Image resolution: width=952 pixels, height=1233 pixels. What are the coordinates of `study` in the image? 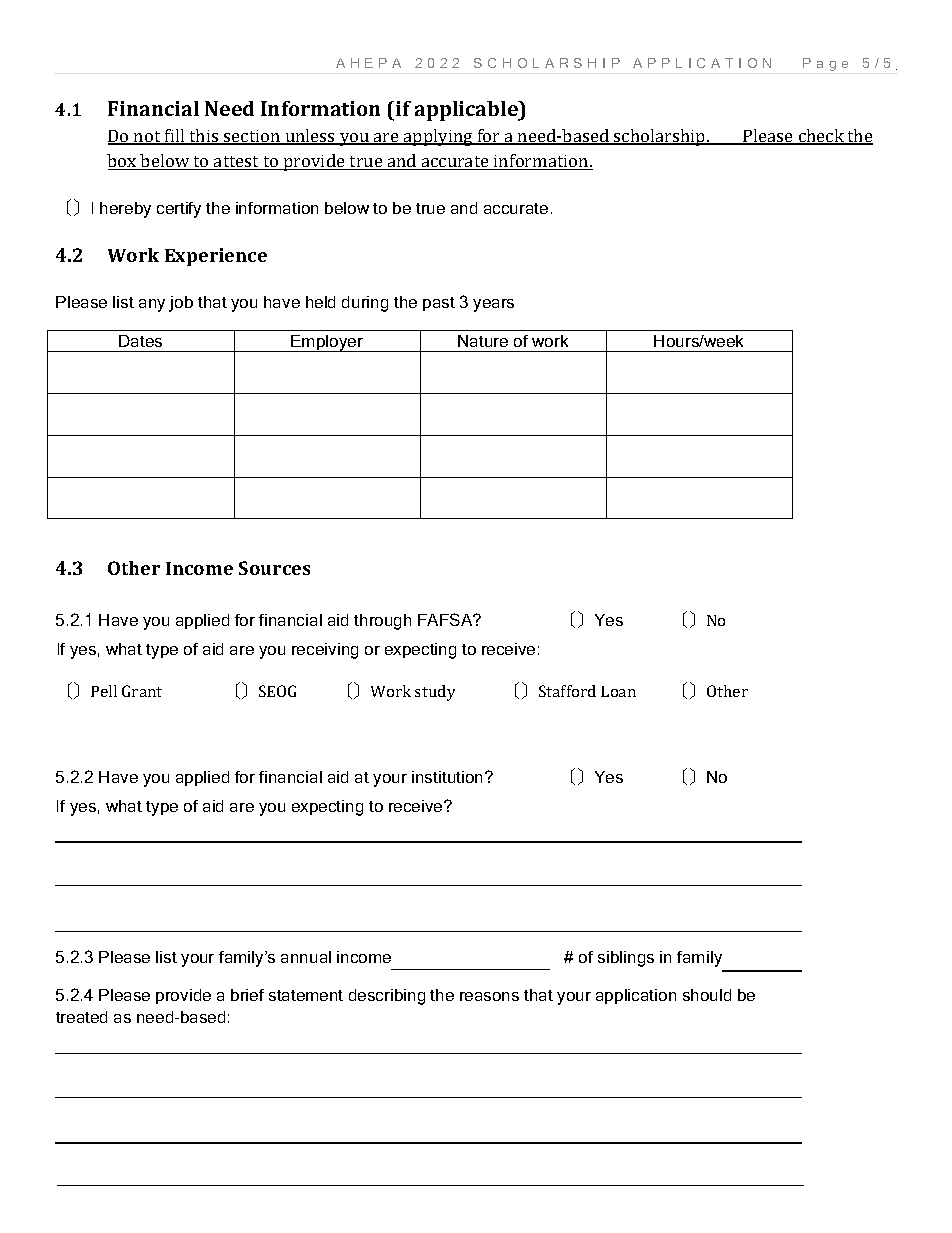 It's located at (435, 693).
